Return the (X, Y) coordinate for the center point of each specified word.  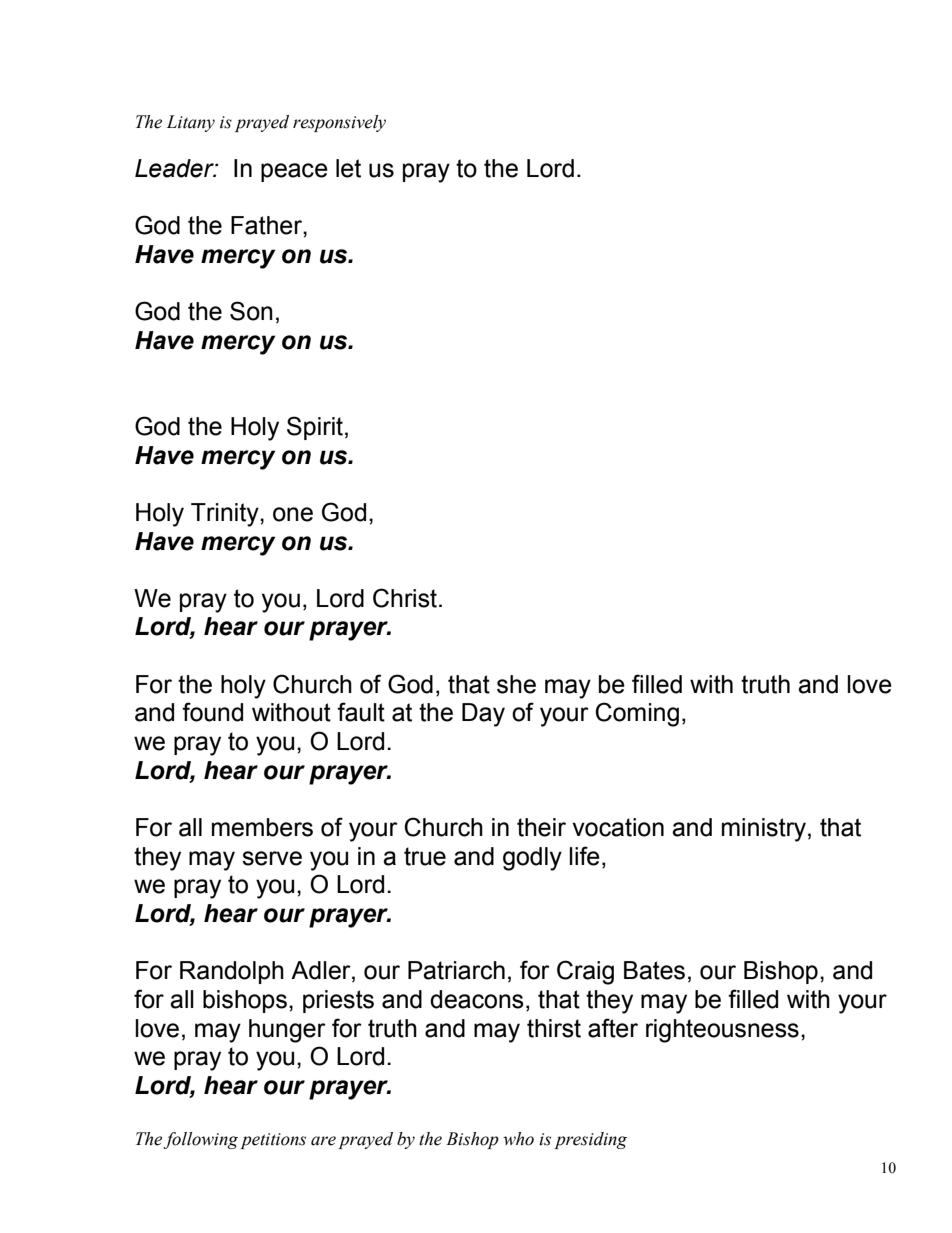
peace (294, 172)
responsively (339, 123)
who (518, 1139)
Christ (406, 598)
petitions (273, 1141)
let (348, 168)
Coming (637, 714)
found (212, 712)
